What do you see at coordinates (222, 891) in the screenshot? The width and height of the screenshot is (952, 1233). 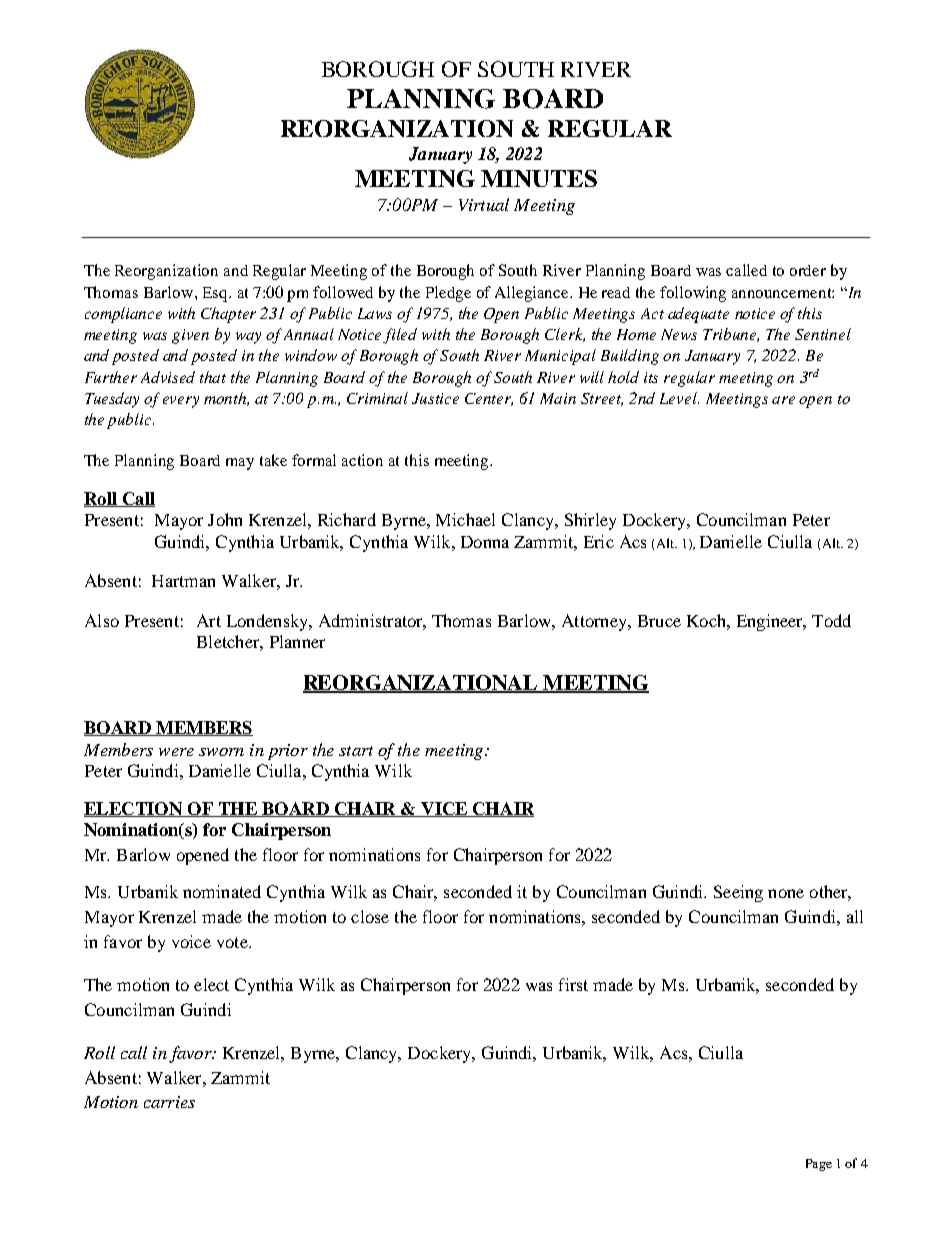 I see `nominated` at bounding box center [222, 891].
